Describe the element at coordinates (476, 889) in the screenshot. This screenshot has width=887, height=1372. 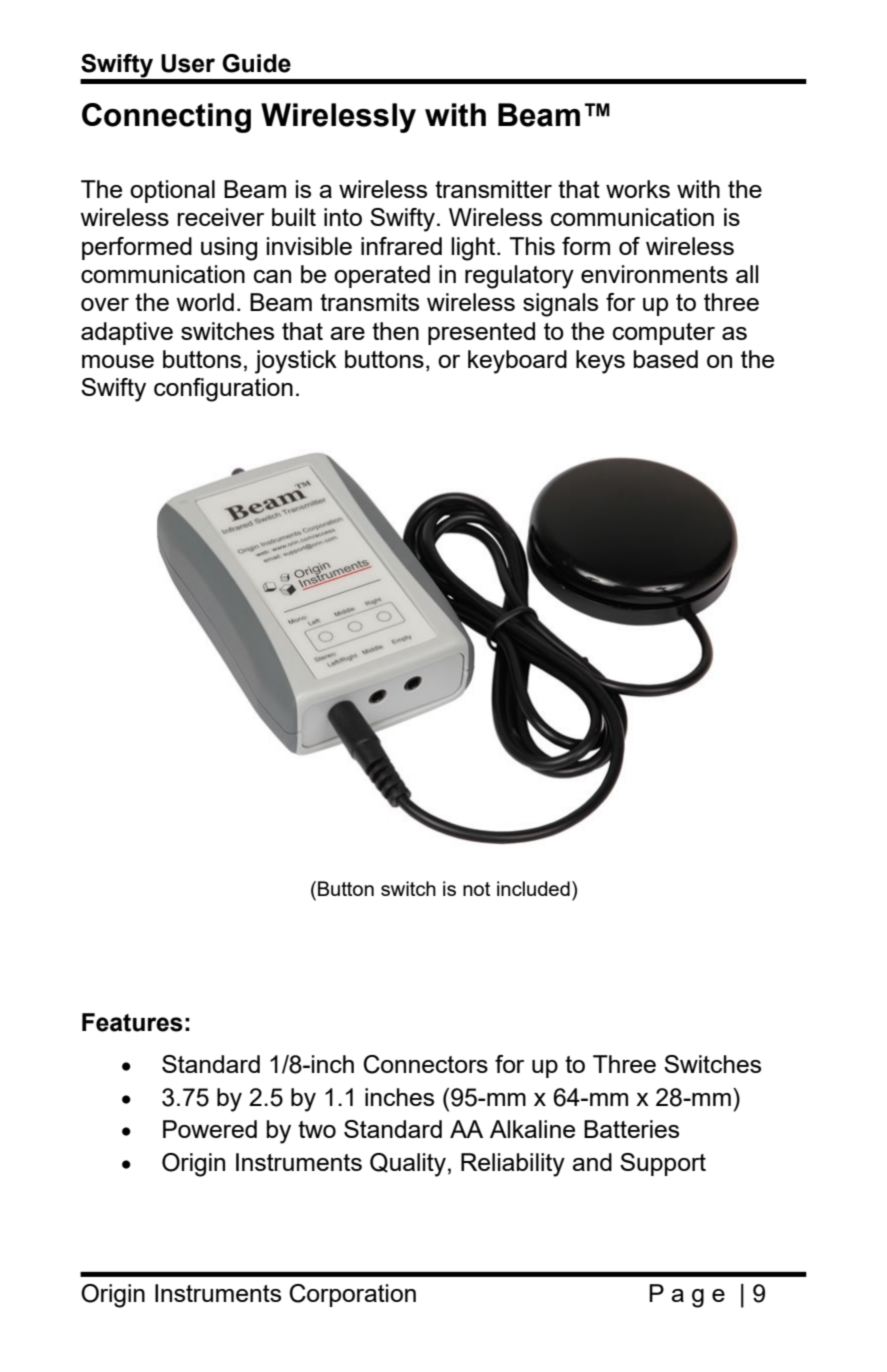
I see `not` at that location.
